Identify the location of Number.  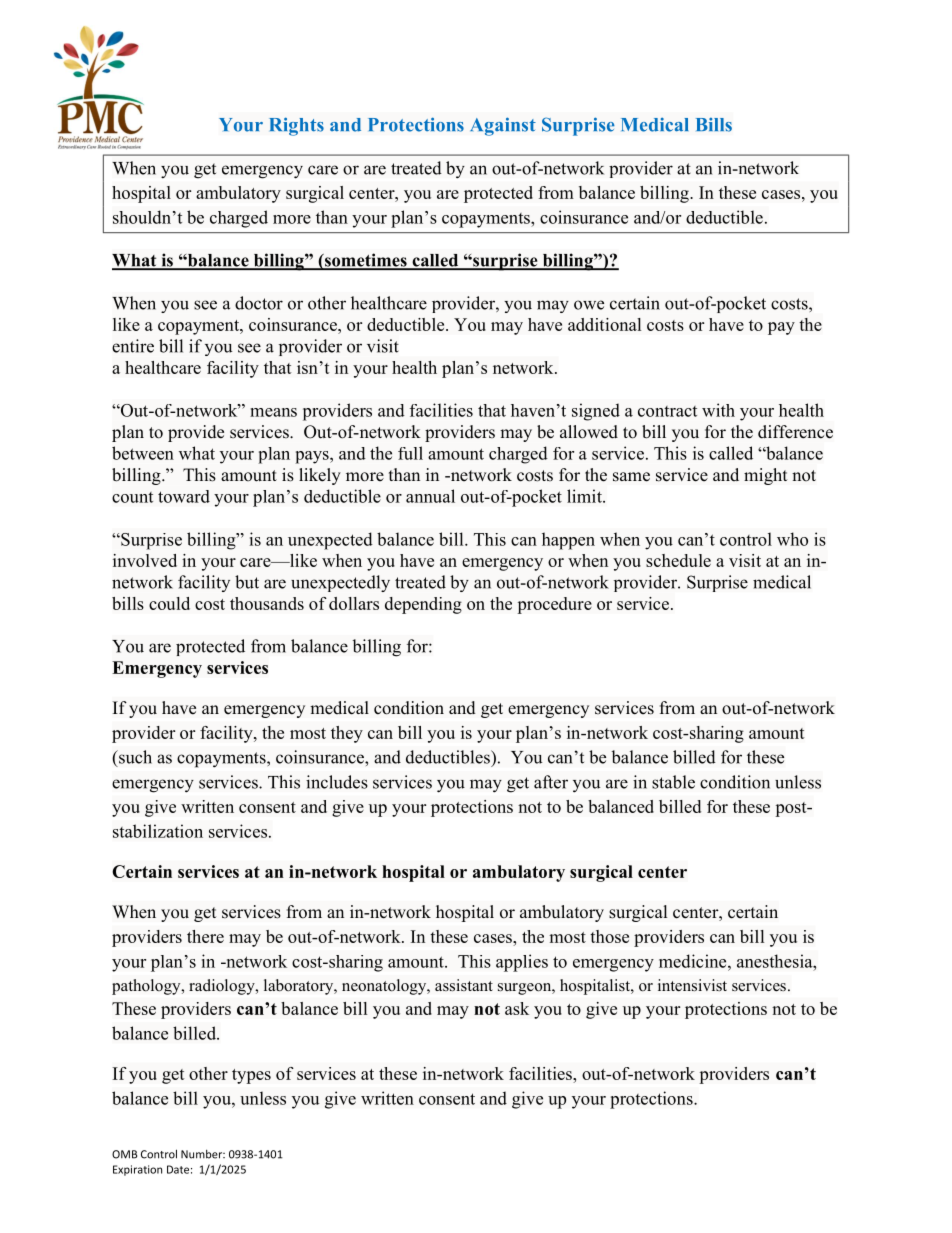
(203, 1154).
